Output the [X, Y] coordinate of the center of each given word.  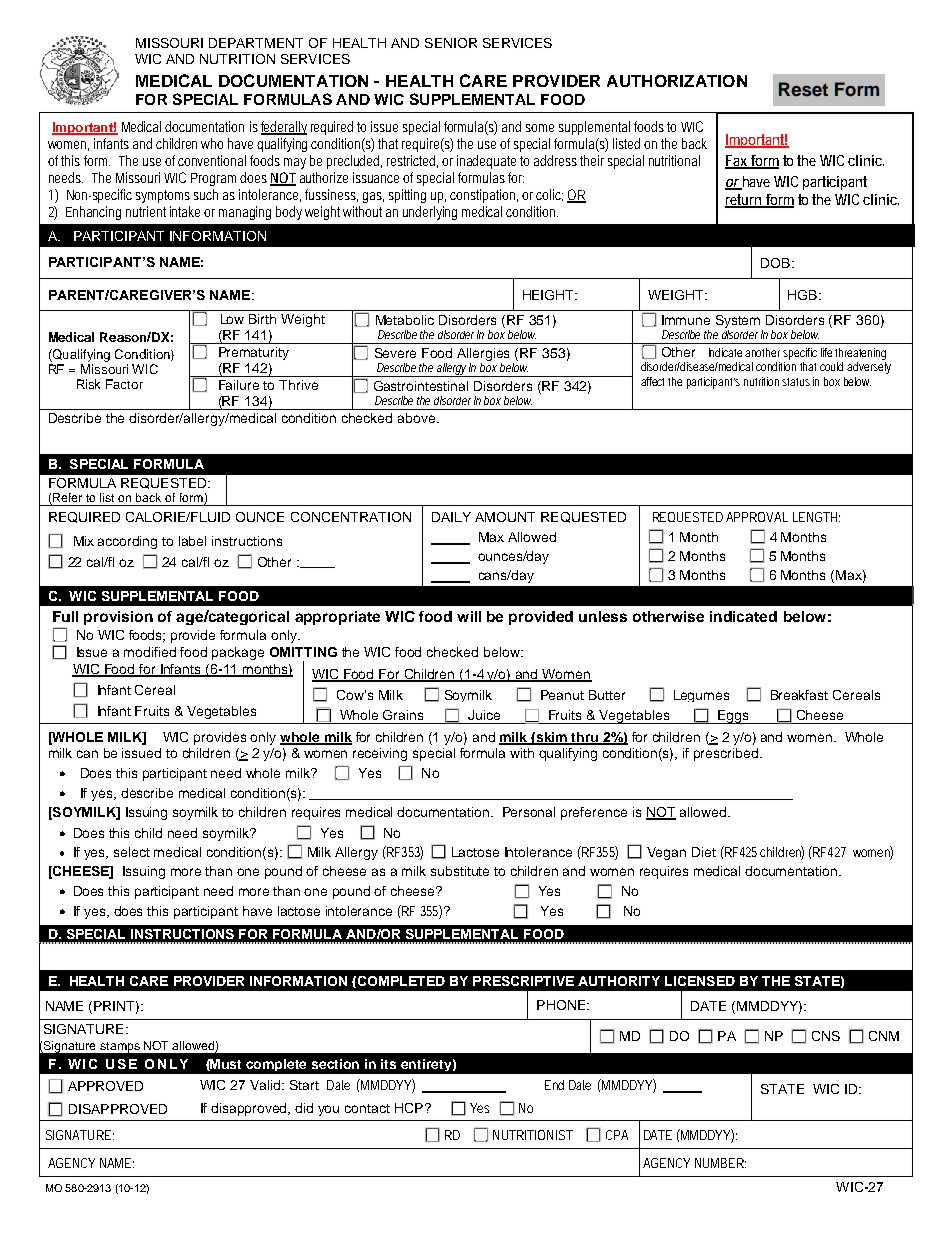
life [826, 352]
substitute [460, 871]
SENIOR [451, 43]
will [469, 616]
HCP [409, 1108]
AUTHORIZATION [677, 81]
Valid [266, 1085]
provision [118, 618]
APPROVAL [757, 517]
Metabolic [405, 320]
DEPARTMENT [256, 43]
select [132, 852]
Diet [704, 852]
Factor [124, 384]
